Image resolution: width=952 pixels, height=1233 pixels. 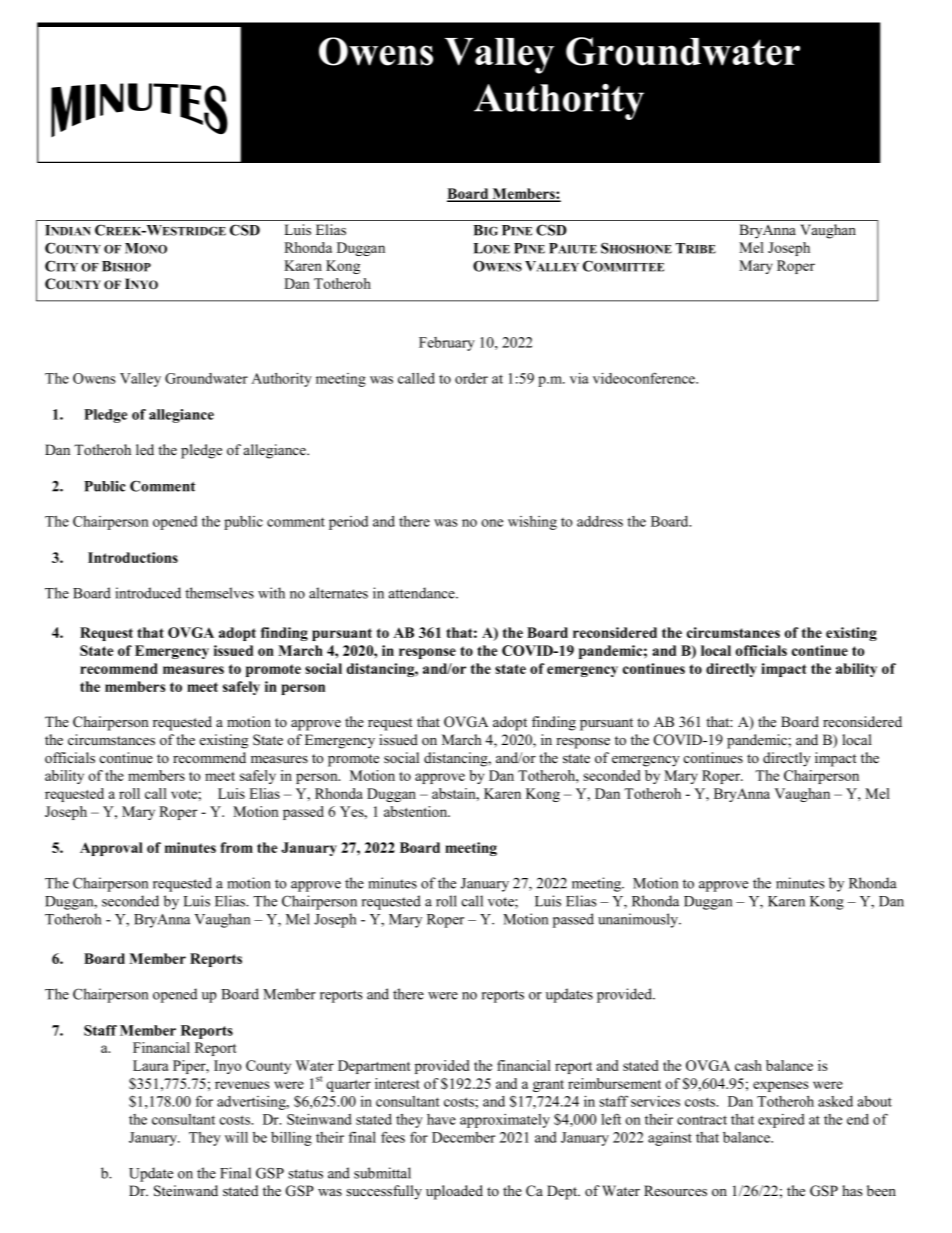 I want to click on via, so click(x=579, y=378).
